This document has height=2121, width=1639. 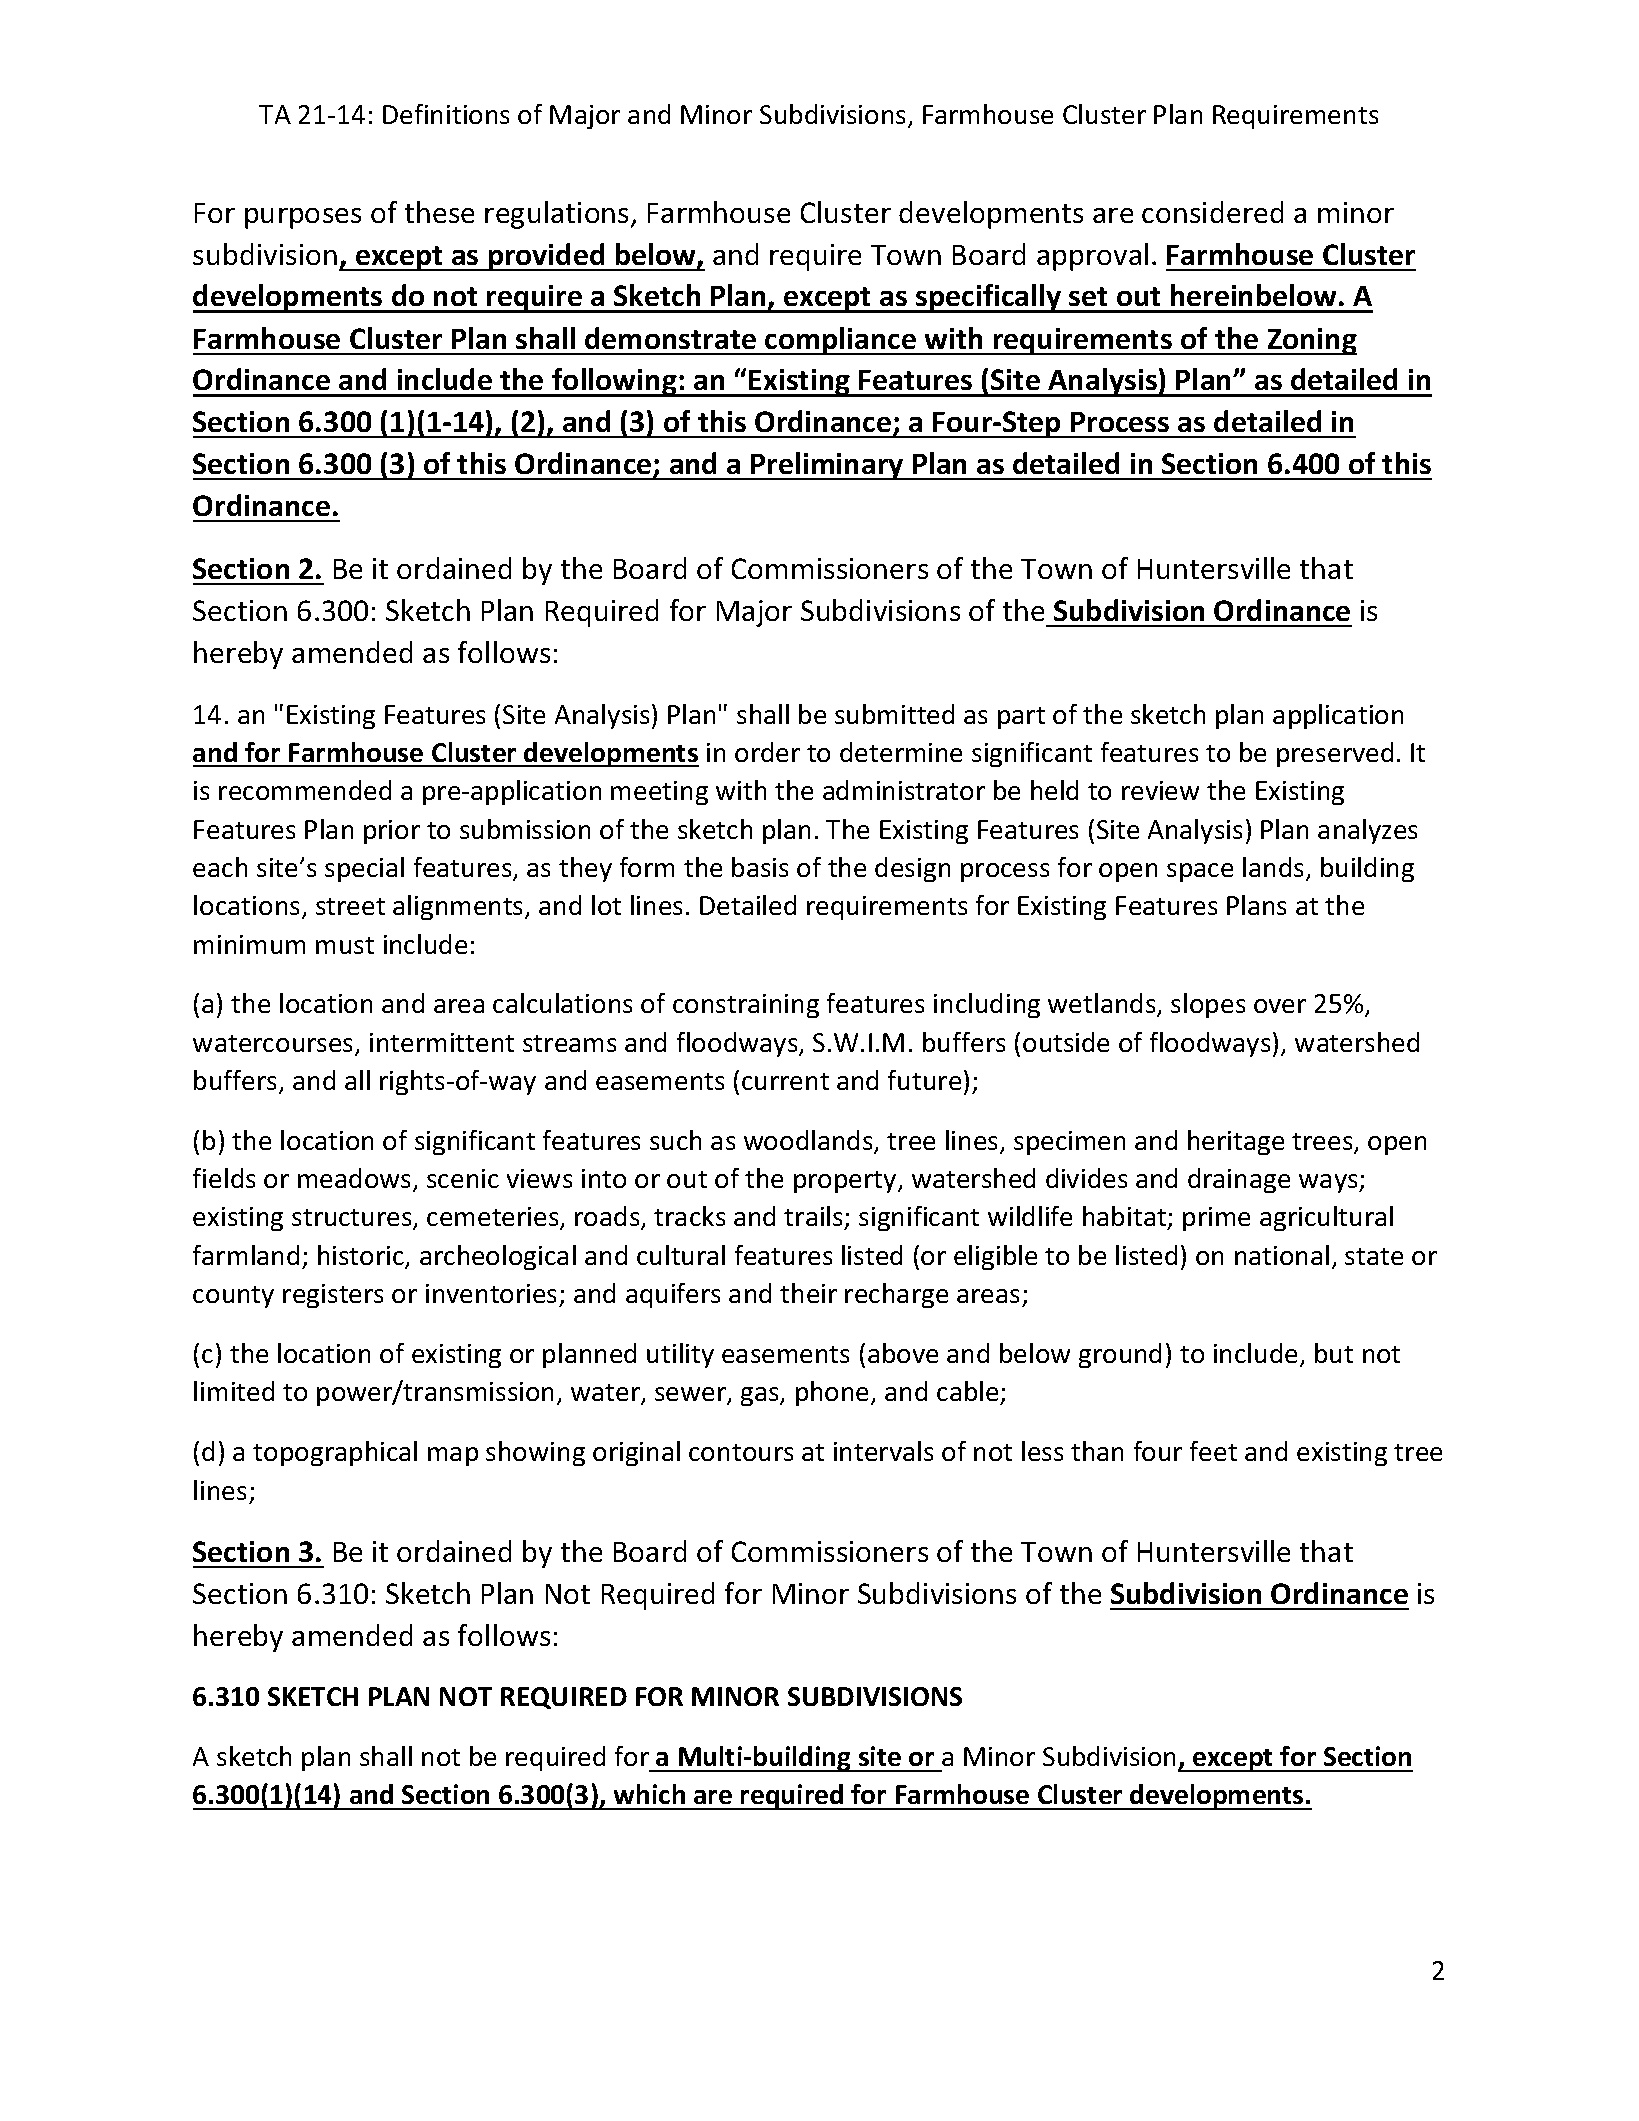 What do you see at coordinates (828, 466) in the document?
I see `Preliminary` at bounding box center [828, 466].
